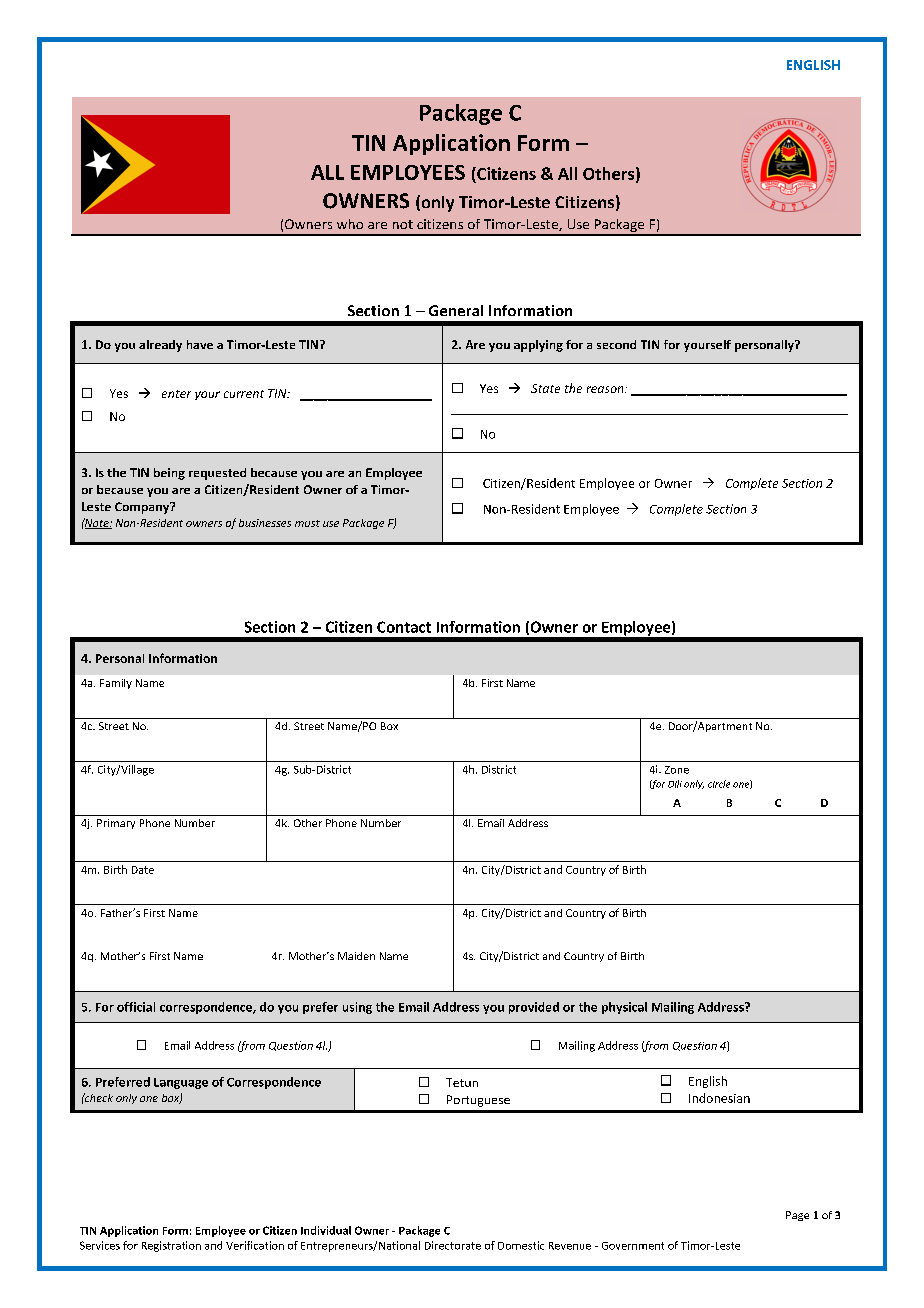 The height and width of the page is (1308, 924). I want to click on General, so click(456, 310).
